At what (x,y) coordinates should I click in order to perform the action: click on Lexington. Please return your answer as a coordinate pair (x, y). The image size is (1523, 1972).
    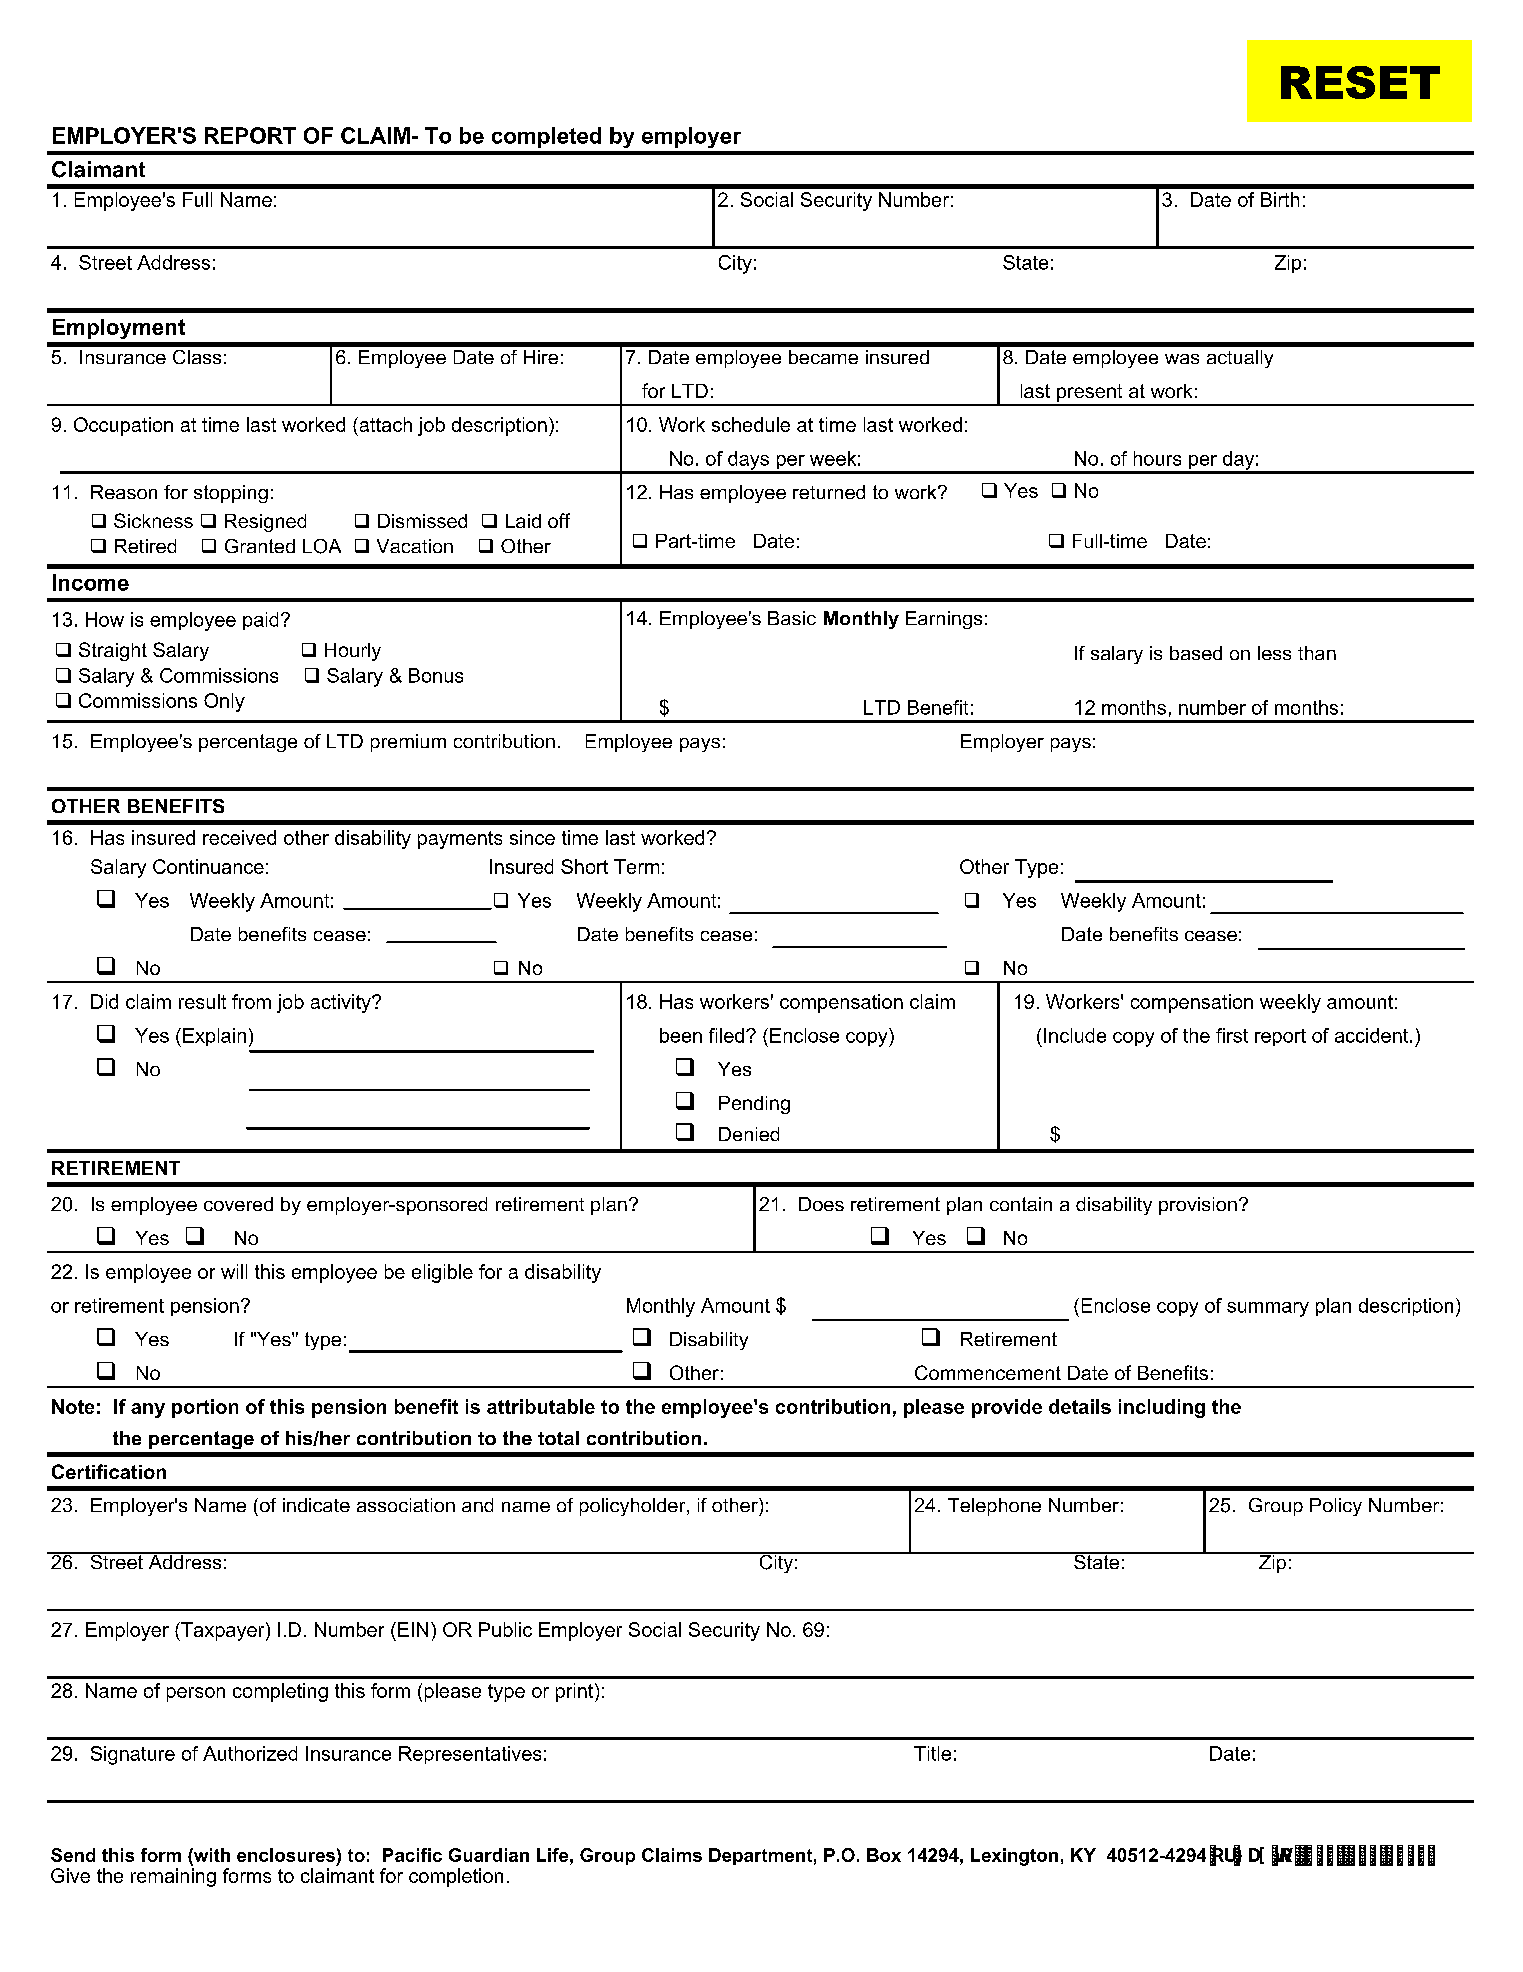
    Looking at the image, I should click on (1014, 1857).
